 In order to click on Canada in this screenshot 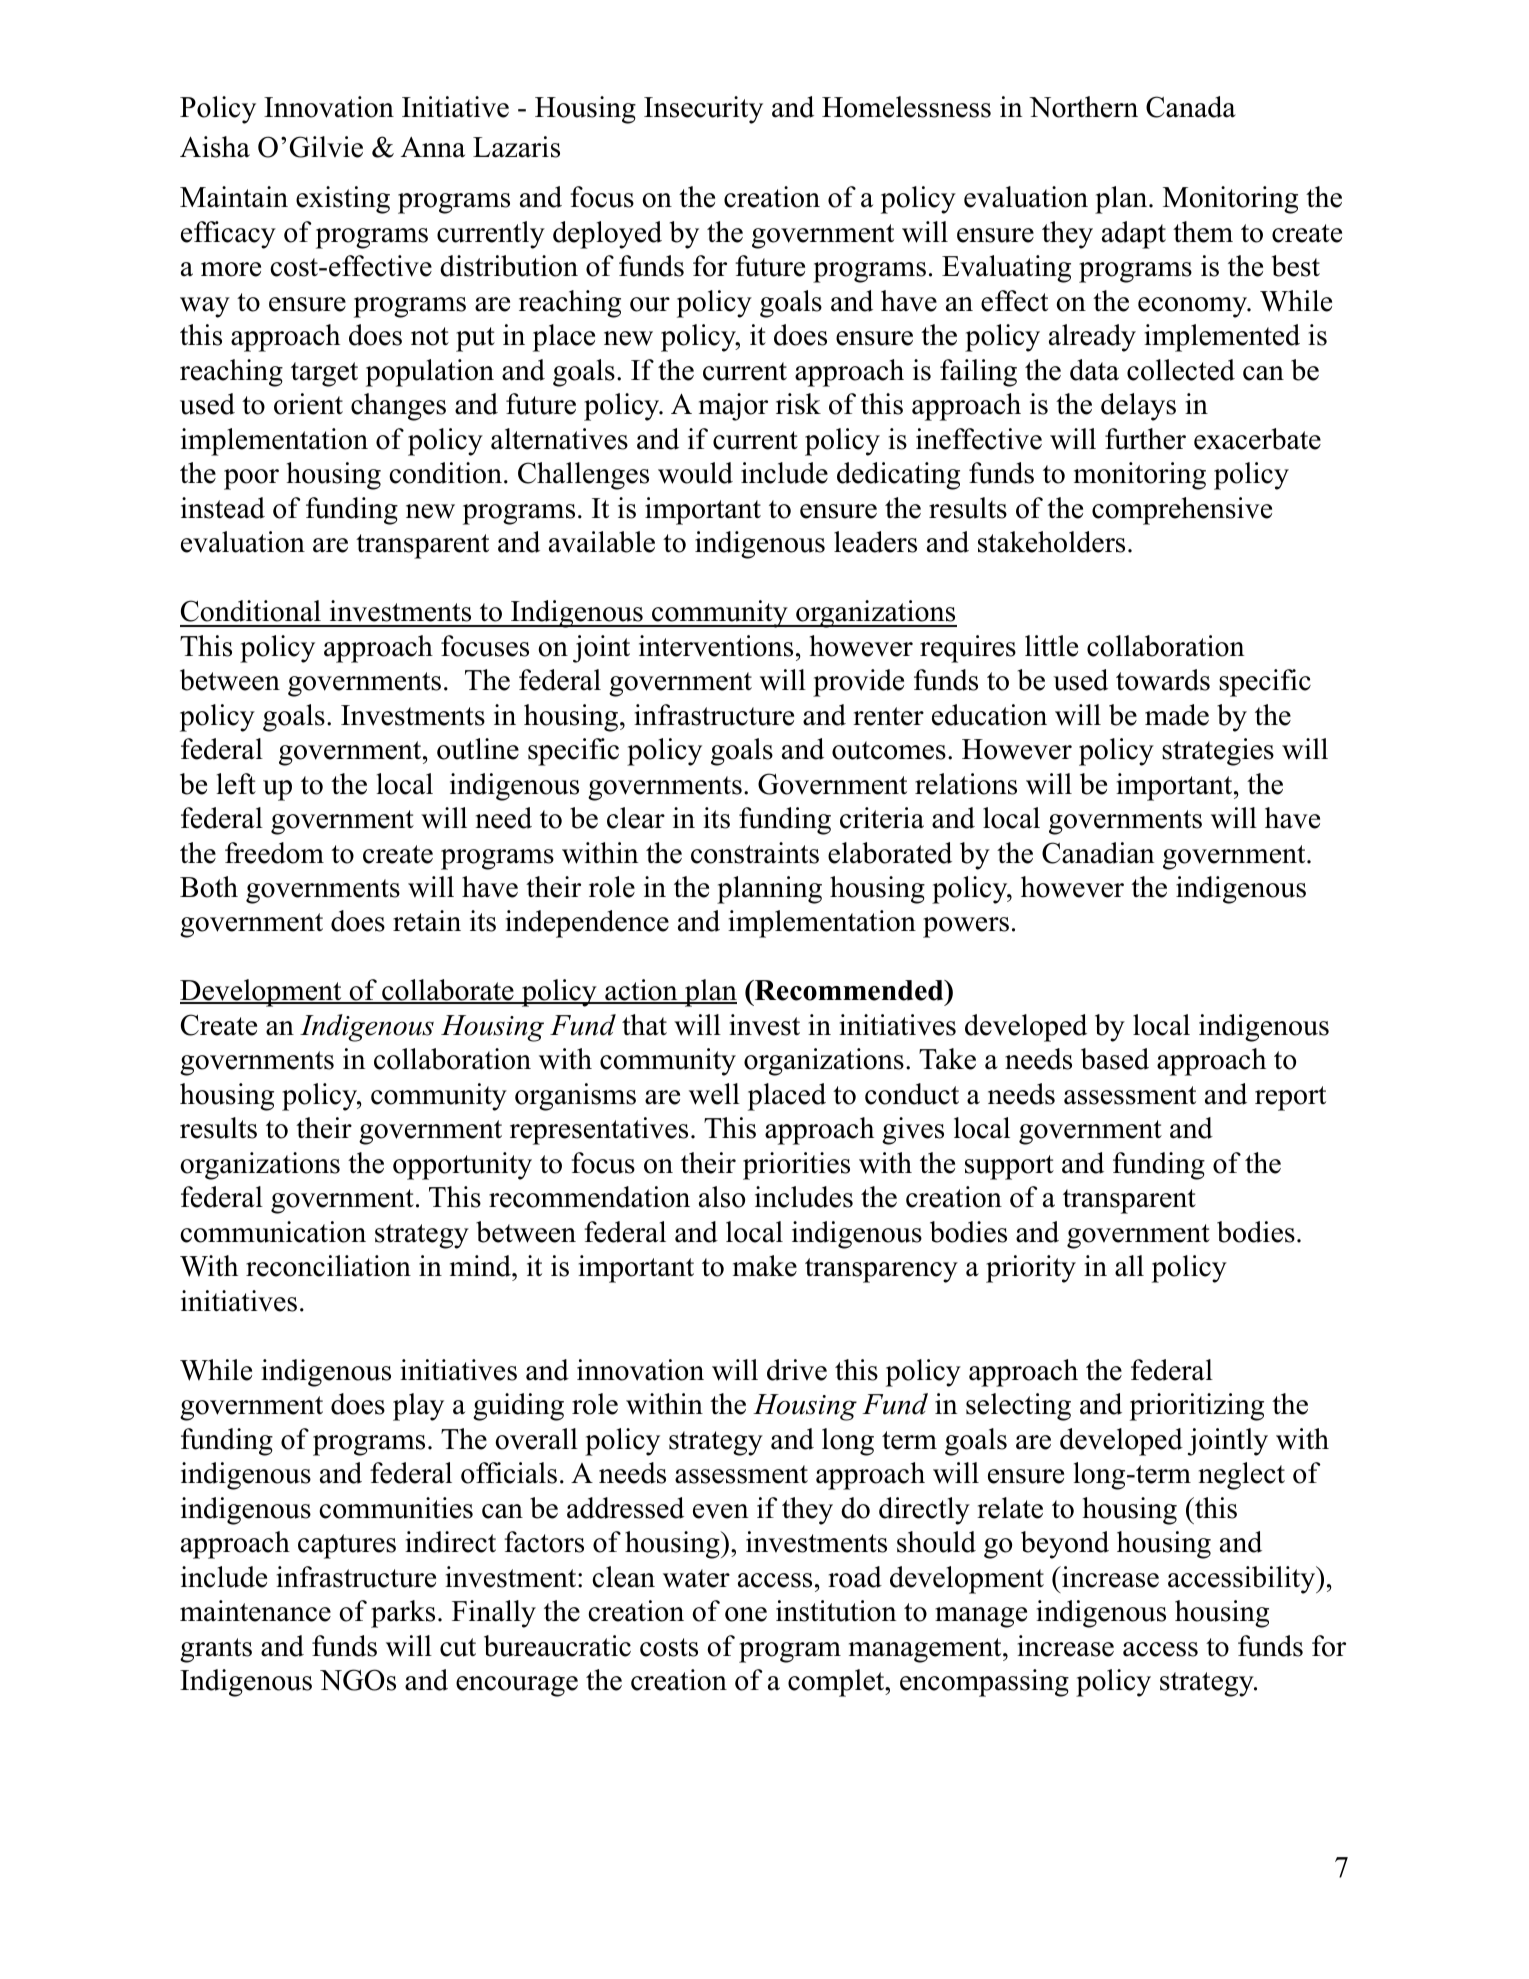, I will do `click(1191, 107)`.
